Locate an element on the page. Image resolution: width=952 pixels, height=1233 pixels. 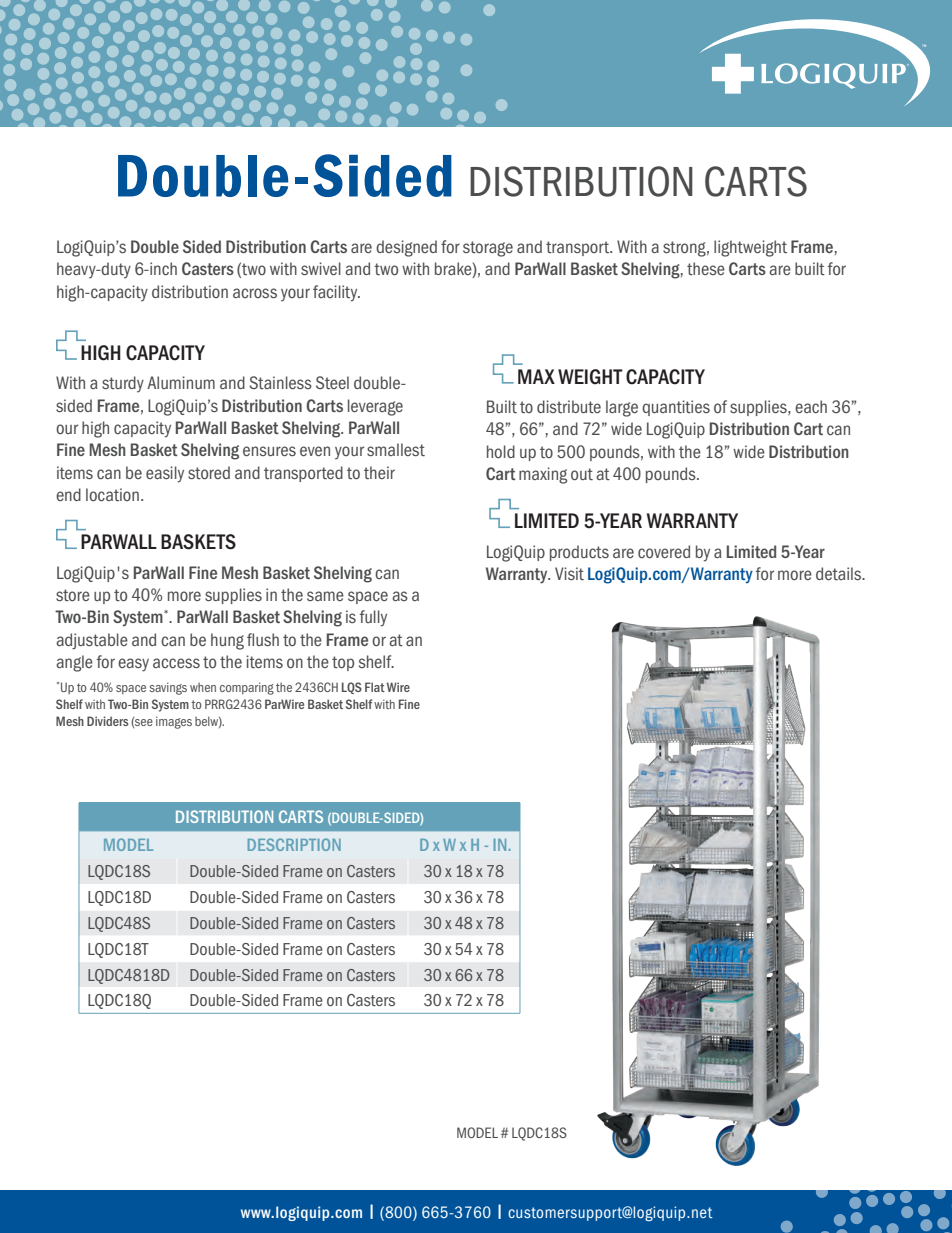
DESCRIPTION is located at coordinates (294, 844).
